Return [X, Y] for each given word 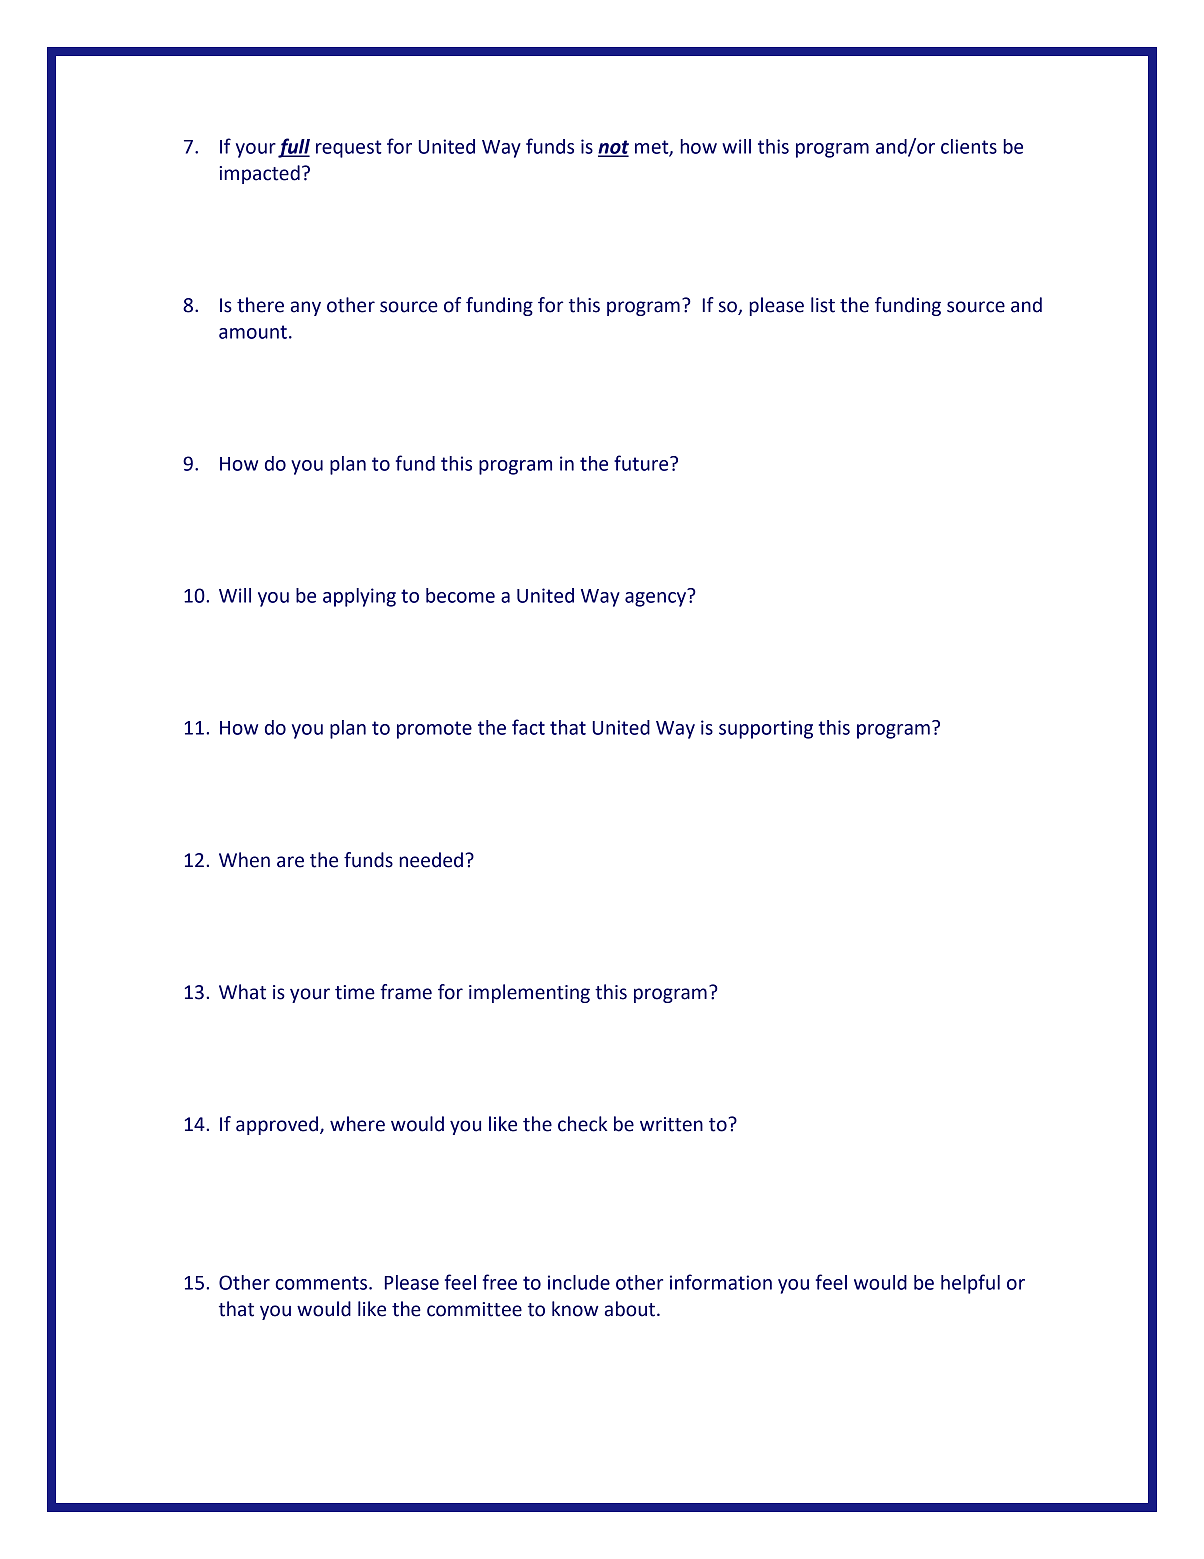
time [355, 992]
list [823, 305]
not [613, 148]
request [349, 149]
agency [655, 599]
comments [322, 1283]
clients [969, 146]
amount [253, 332]
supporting [766, 729]
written [671, 1124]
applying [359, 597]
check [582, 1124]
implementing [529, 993]
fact [528, 727]
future [642, 463]
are [290, 862]
